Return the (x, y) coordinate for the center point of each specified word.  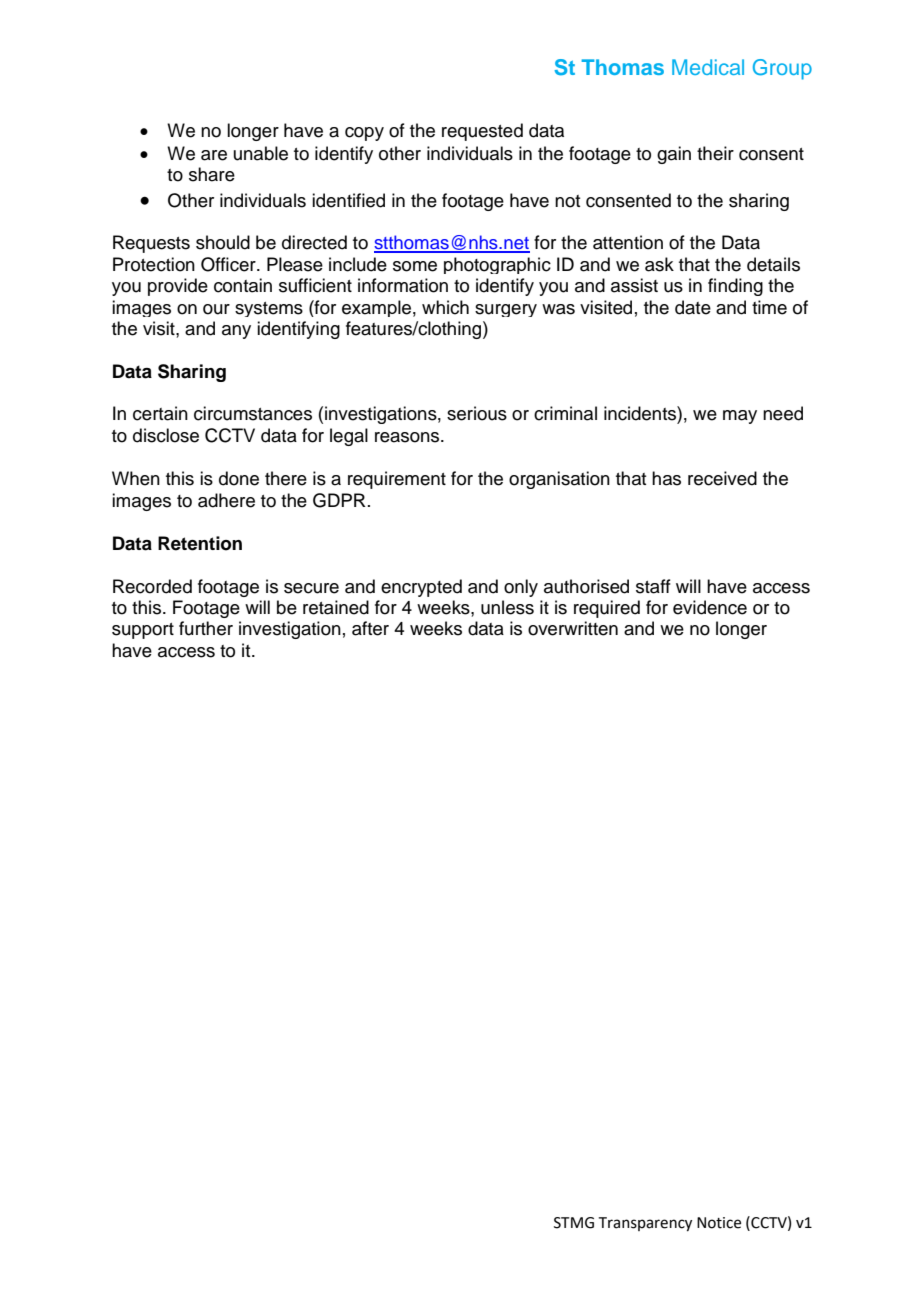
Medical (708, 67)
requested (482, 132)
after (370, 628)
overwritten (573, 628)
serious (477, 413)
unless (507, 607)
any (236, 332)
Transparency (645, 1224)
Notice (719, 1223)
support (143, 631)
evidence (710, 607)
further (206, 628)
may (740, 417)
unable (261, 153)
